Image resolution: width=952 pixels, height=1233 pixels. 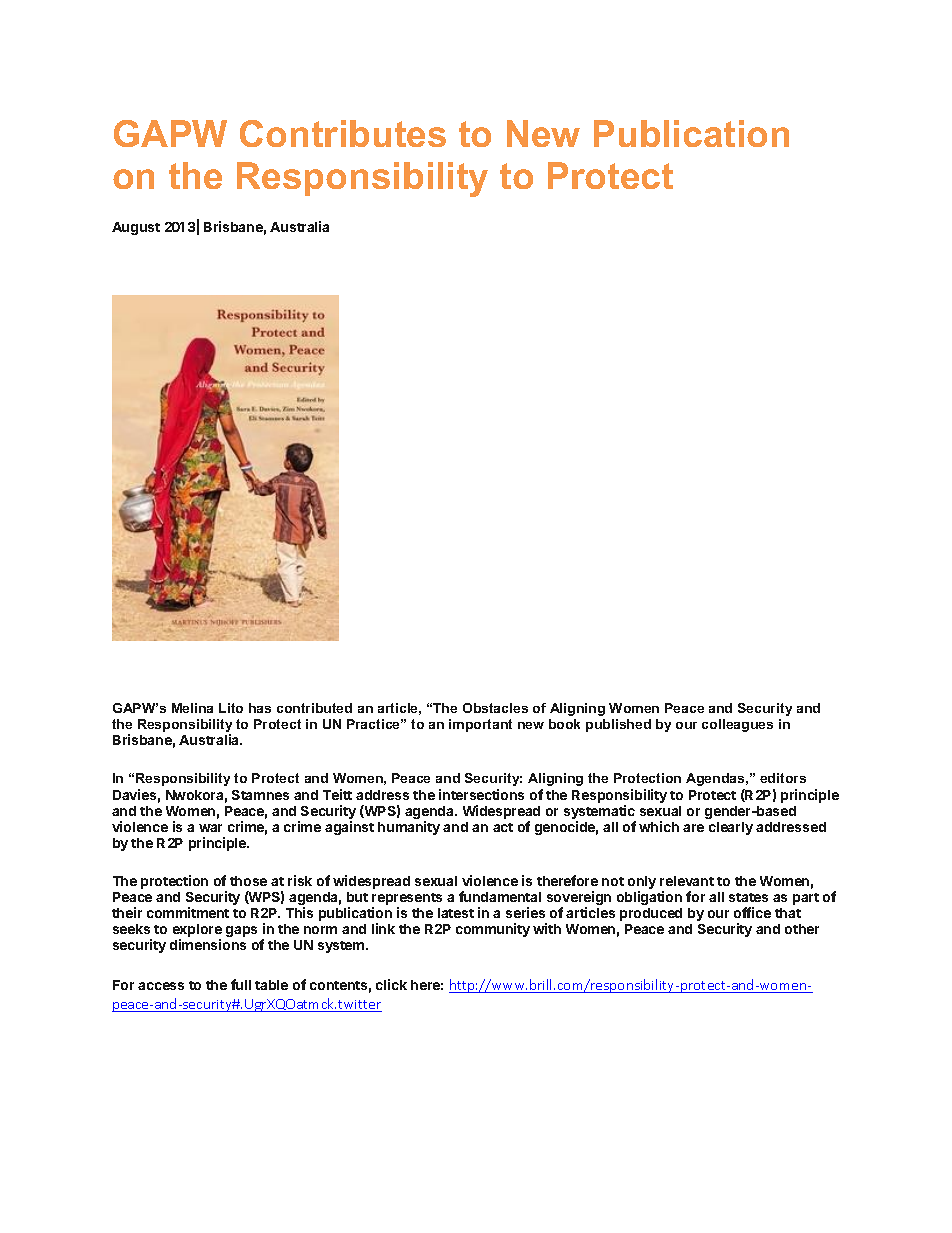 I want to click on has, so click(x=260, y=708).
